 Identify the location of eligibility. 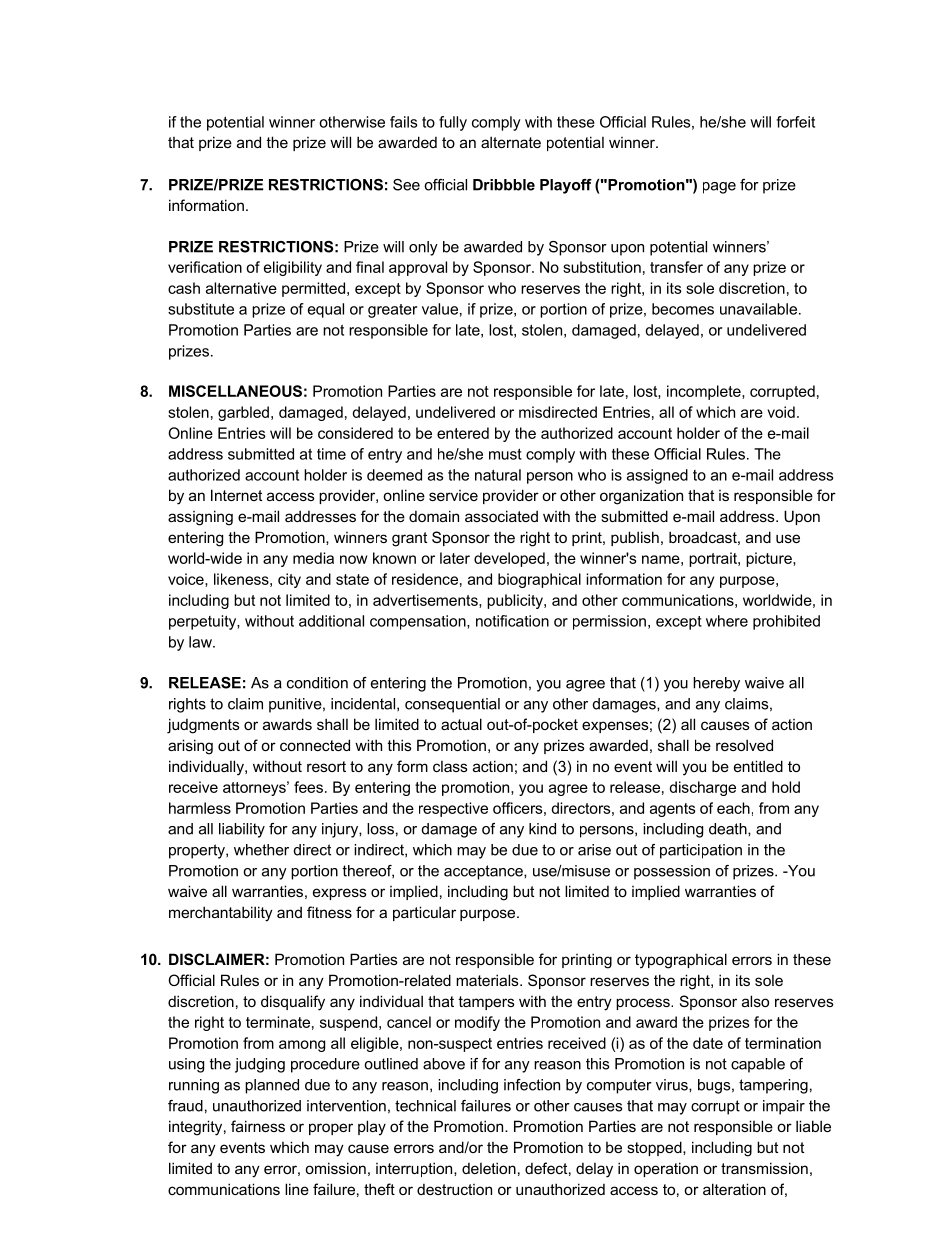
(293, 268).
